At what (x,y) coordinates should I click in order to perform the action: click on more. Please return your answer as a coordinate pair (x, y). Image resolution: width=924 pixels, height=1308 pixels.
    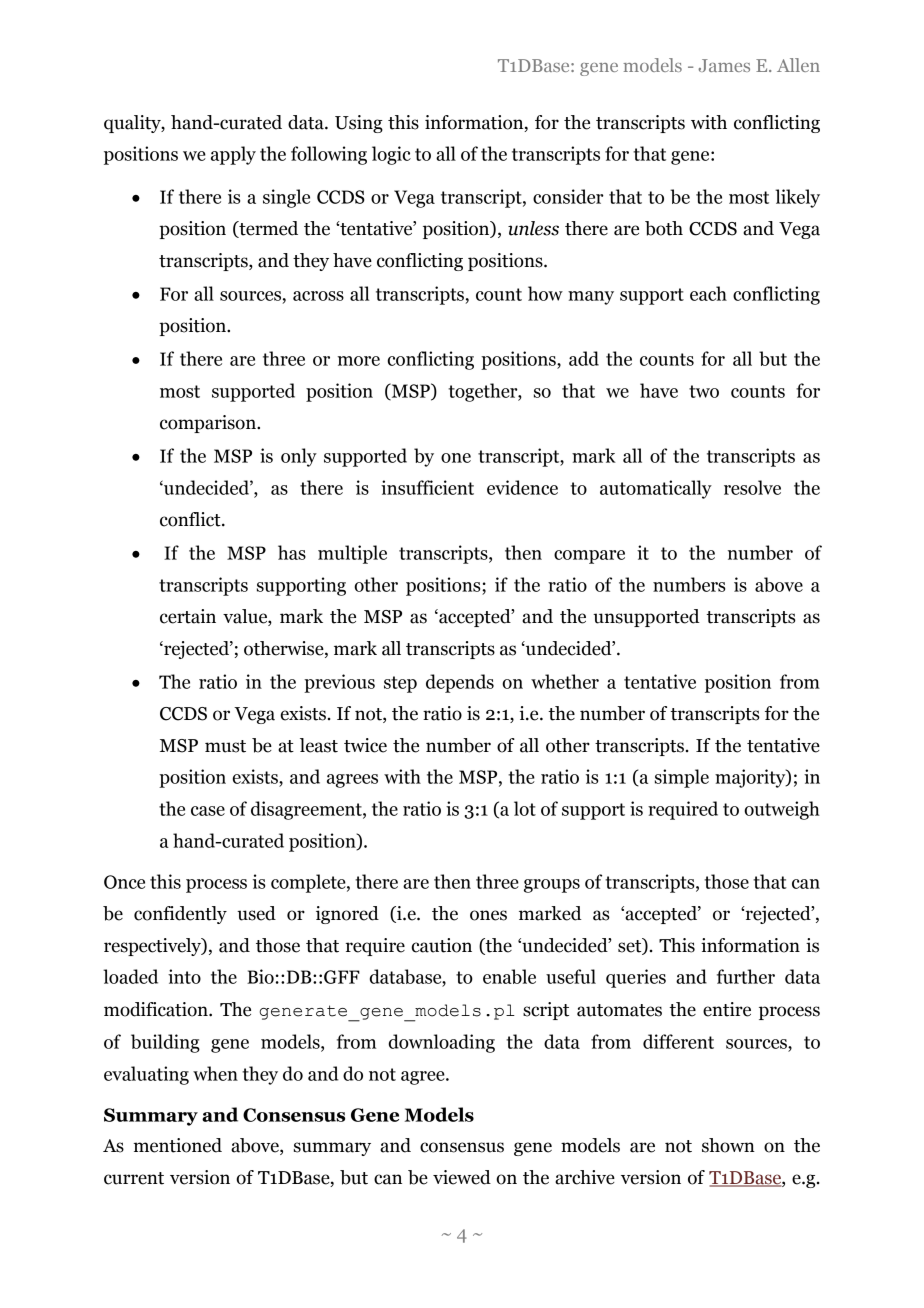
    Looking at the image, I should click on (359, 361).
